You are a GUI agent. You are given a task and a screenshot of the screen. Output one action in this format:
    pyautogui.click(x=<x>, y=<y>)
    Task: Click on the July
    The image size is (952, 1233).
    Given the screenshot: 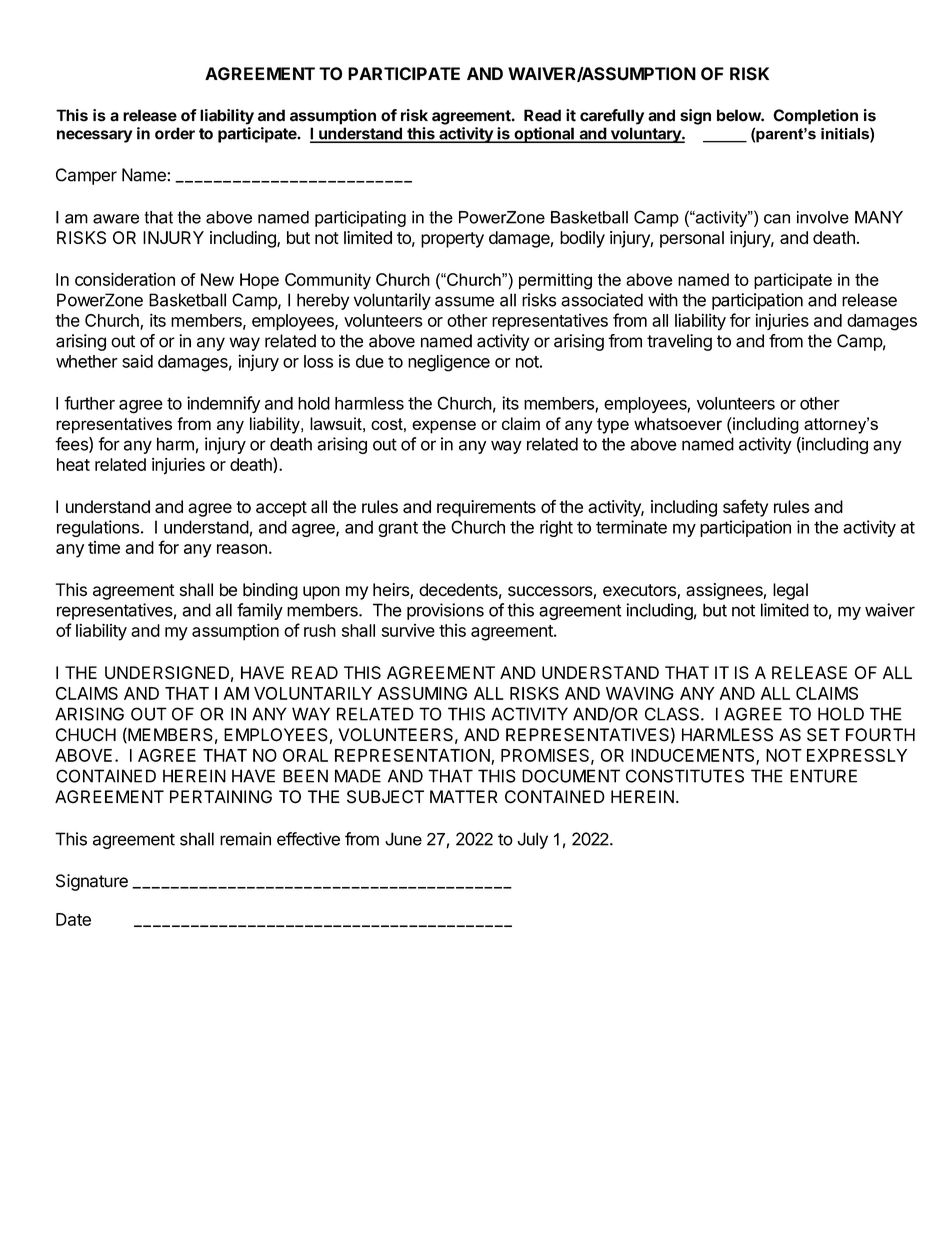 What is the action you would take?
    pyautogui.click(x=532, y=840)
